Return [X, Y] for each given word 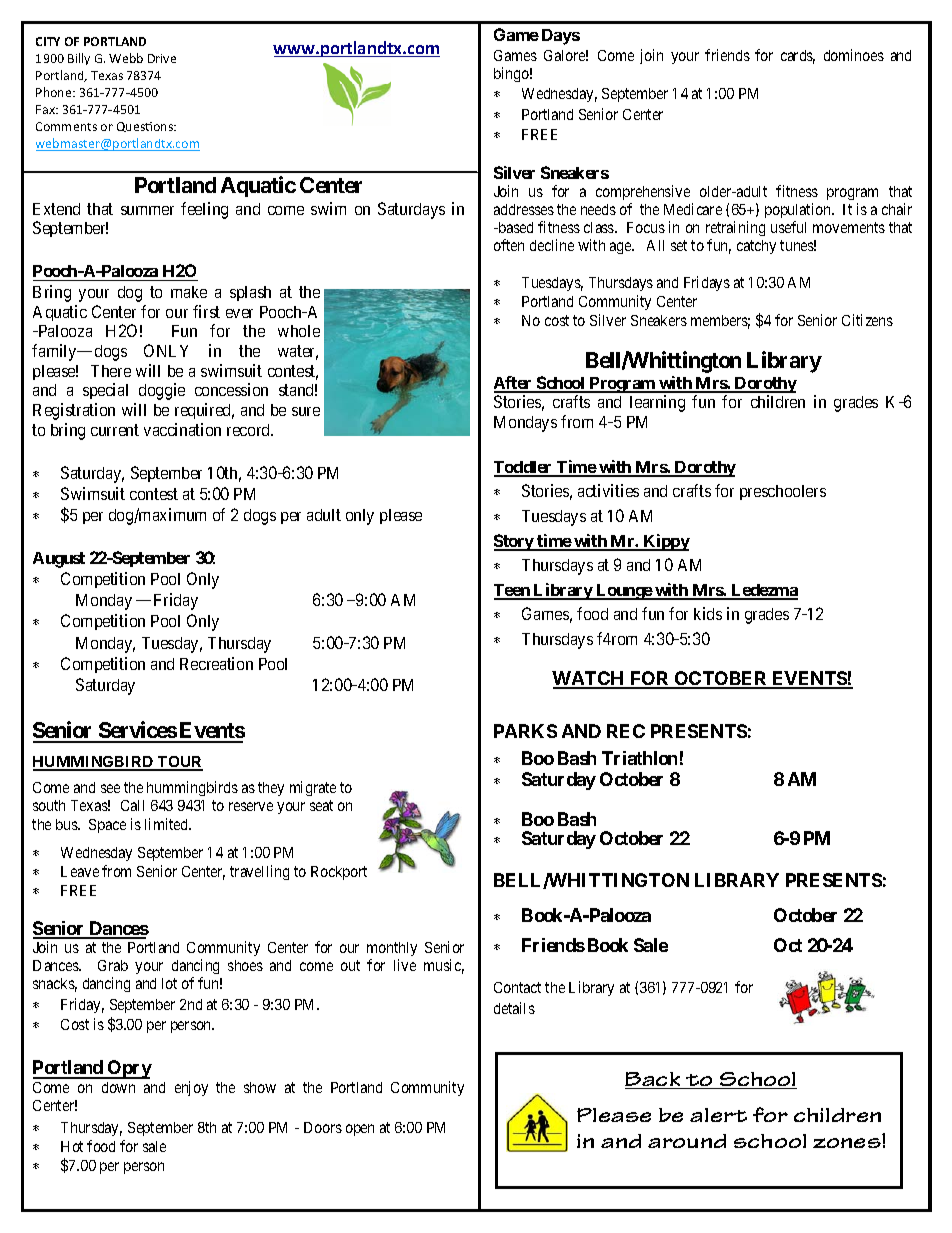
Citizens [867, 320]
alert [718, 1115]
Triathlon [639, 758]
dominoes [854, 55]
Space [107, 826]
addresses [524, 209]
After [514, 384]
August [59, 560]
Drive [162, 58]
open [360, 1130]
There [111, 371]
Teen [513, 591]
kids [708, 613]
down [118, 1087]
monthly [392, 949]
